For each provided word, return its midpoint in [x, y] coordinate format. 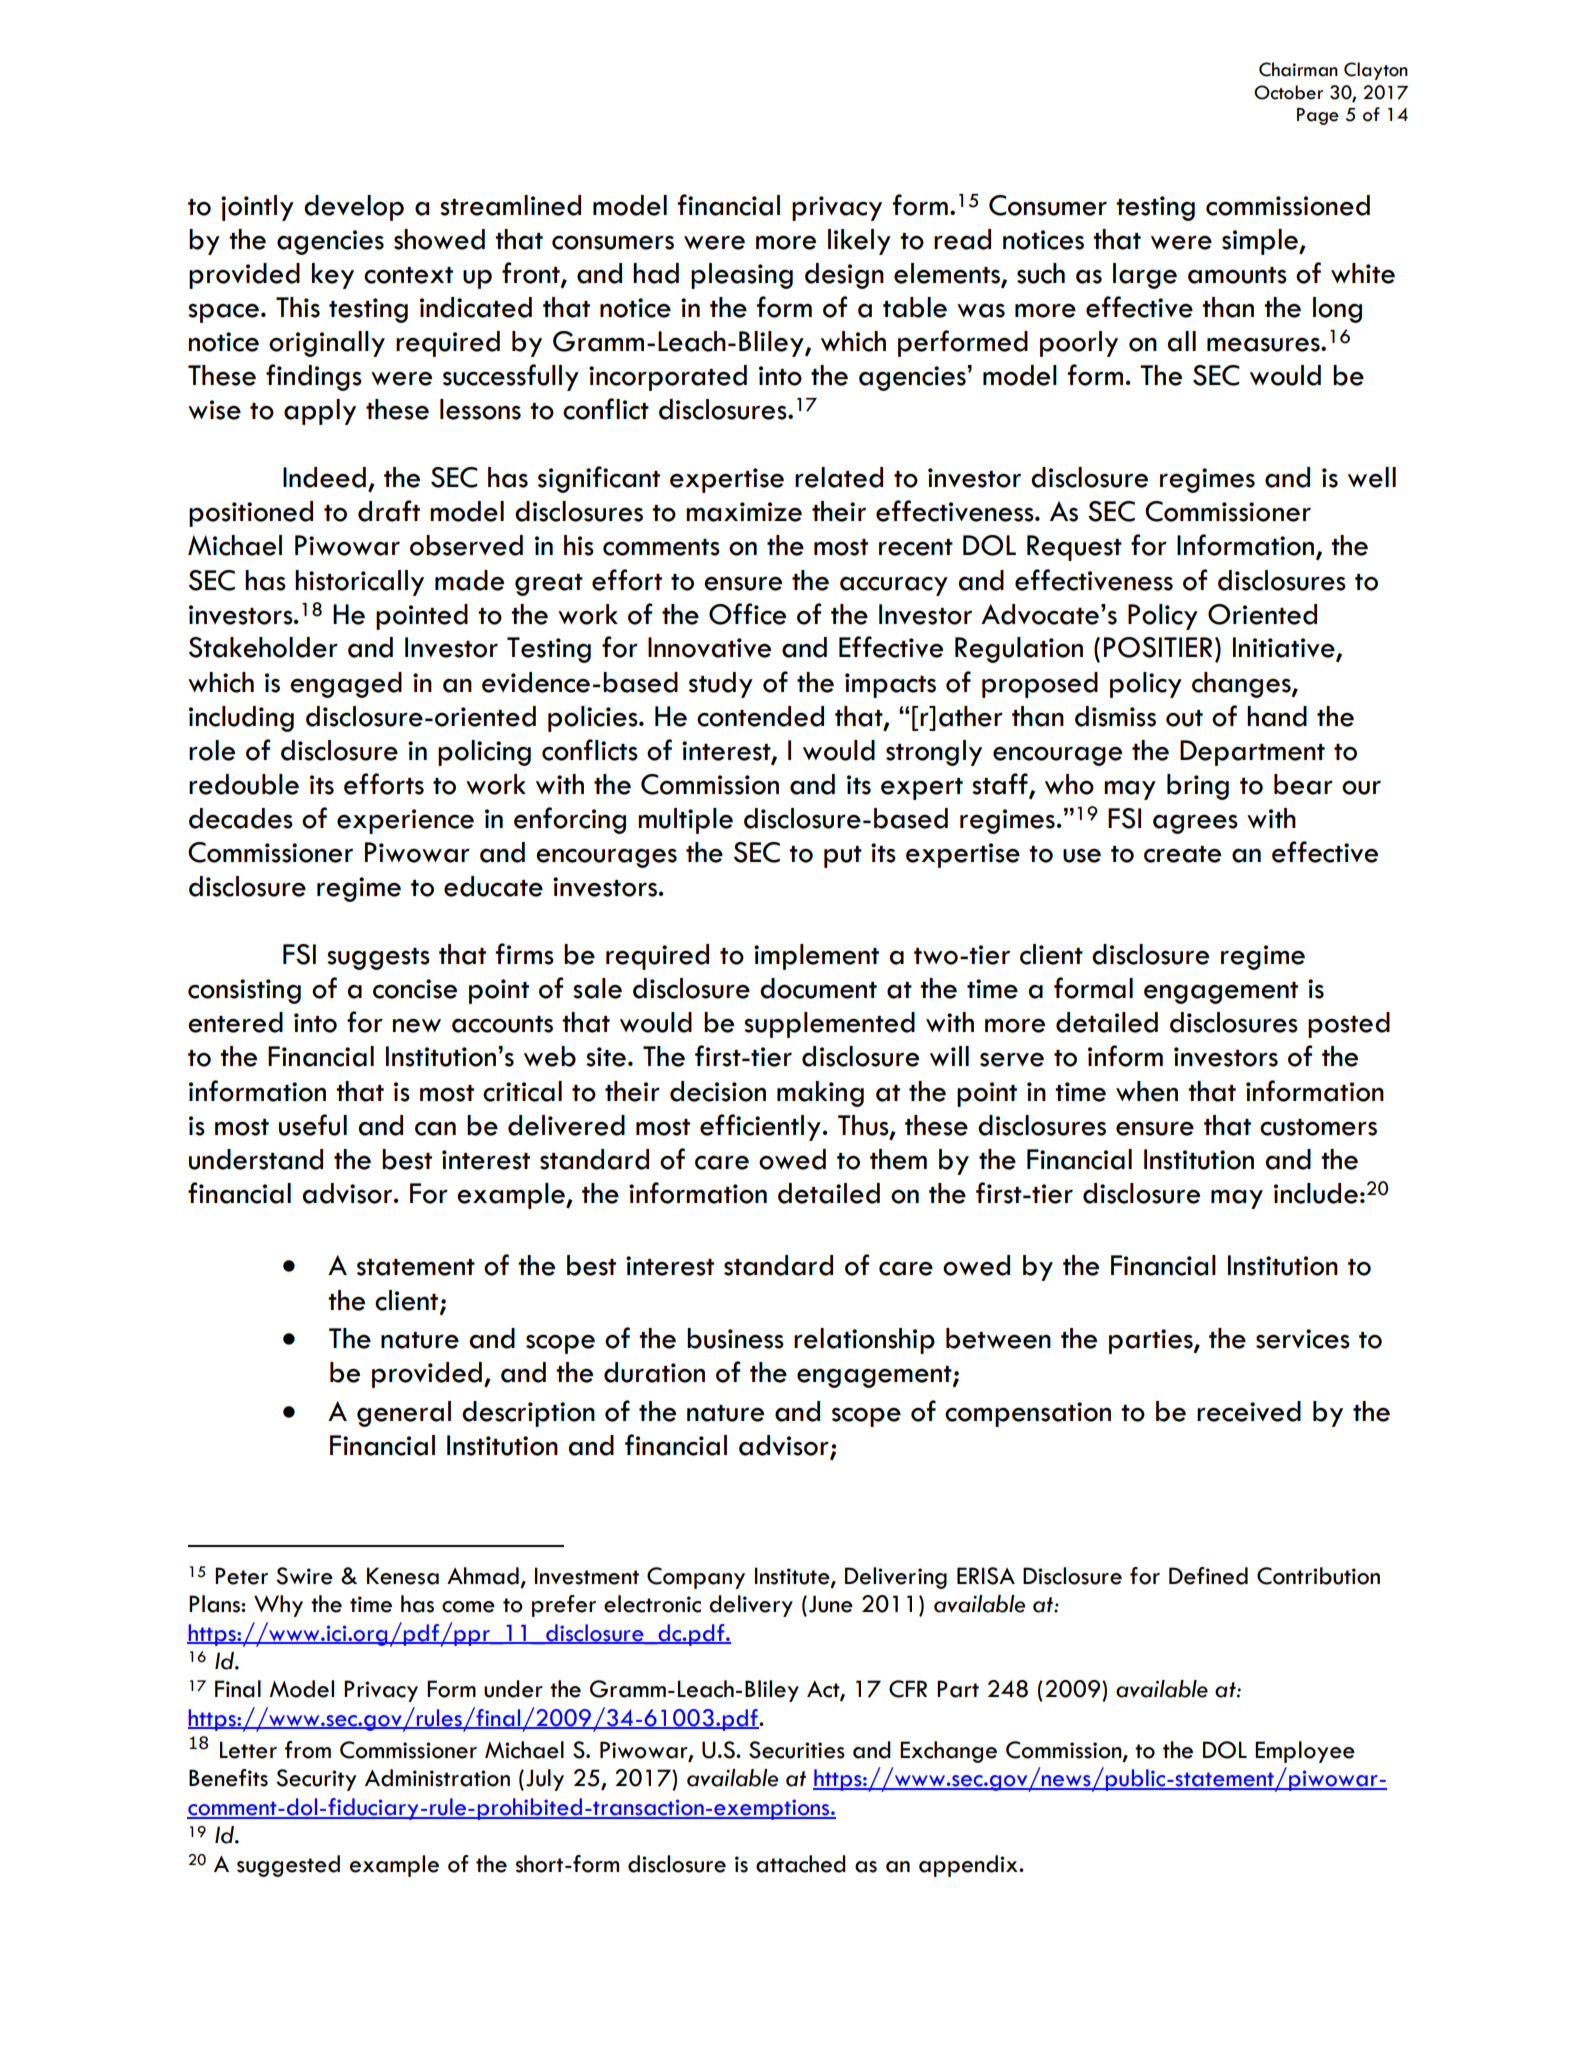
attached [801, 1864]
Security [316, 1780]
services [1303, 1339]
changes [1242, 685]
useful [313, 1125]
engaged [346, 685]
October [1288, 92]
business [735, 1338]
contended [760, 716]
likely [859, 242]
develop [354, 208]
